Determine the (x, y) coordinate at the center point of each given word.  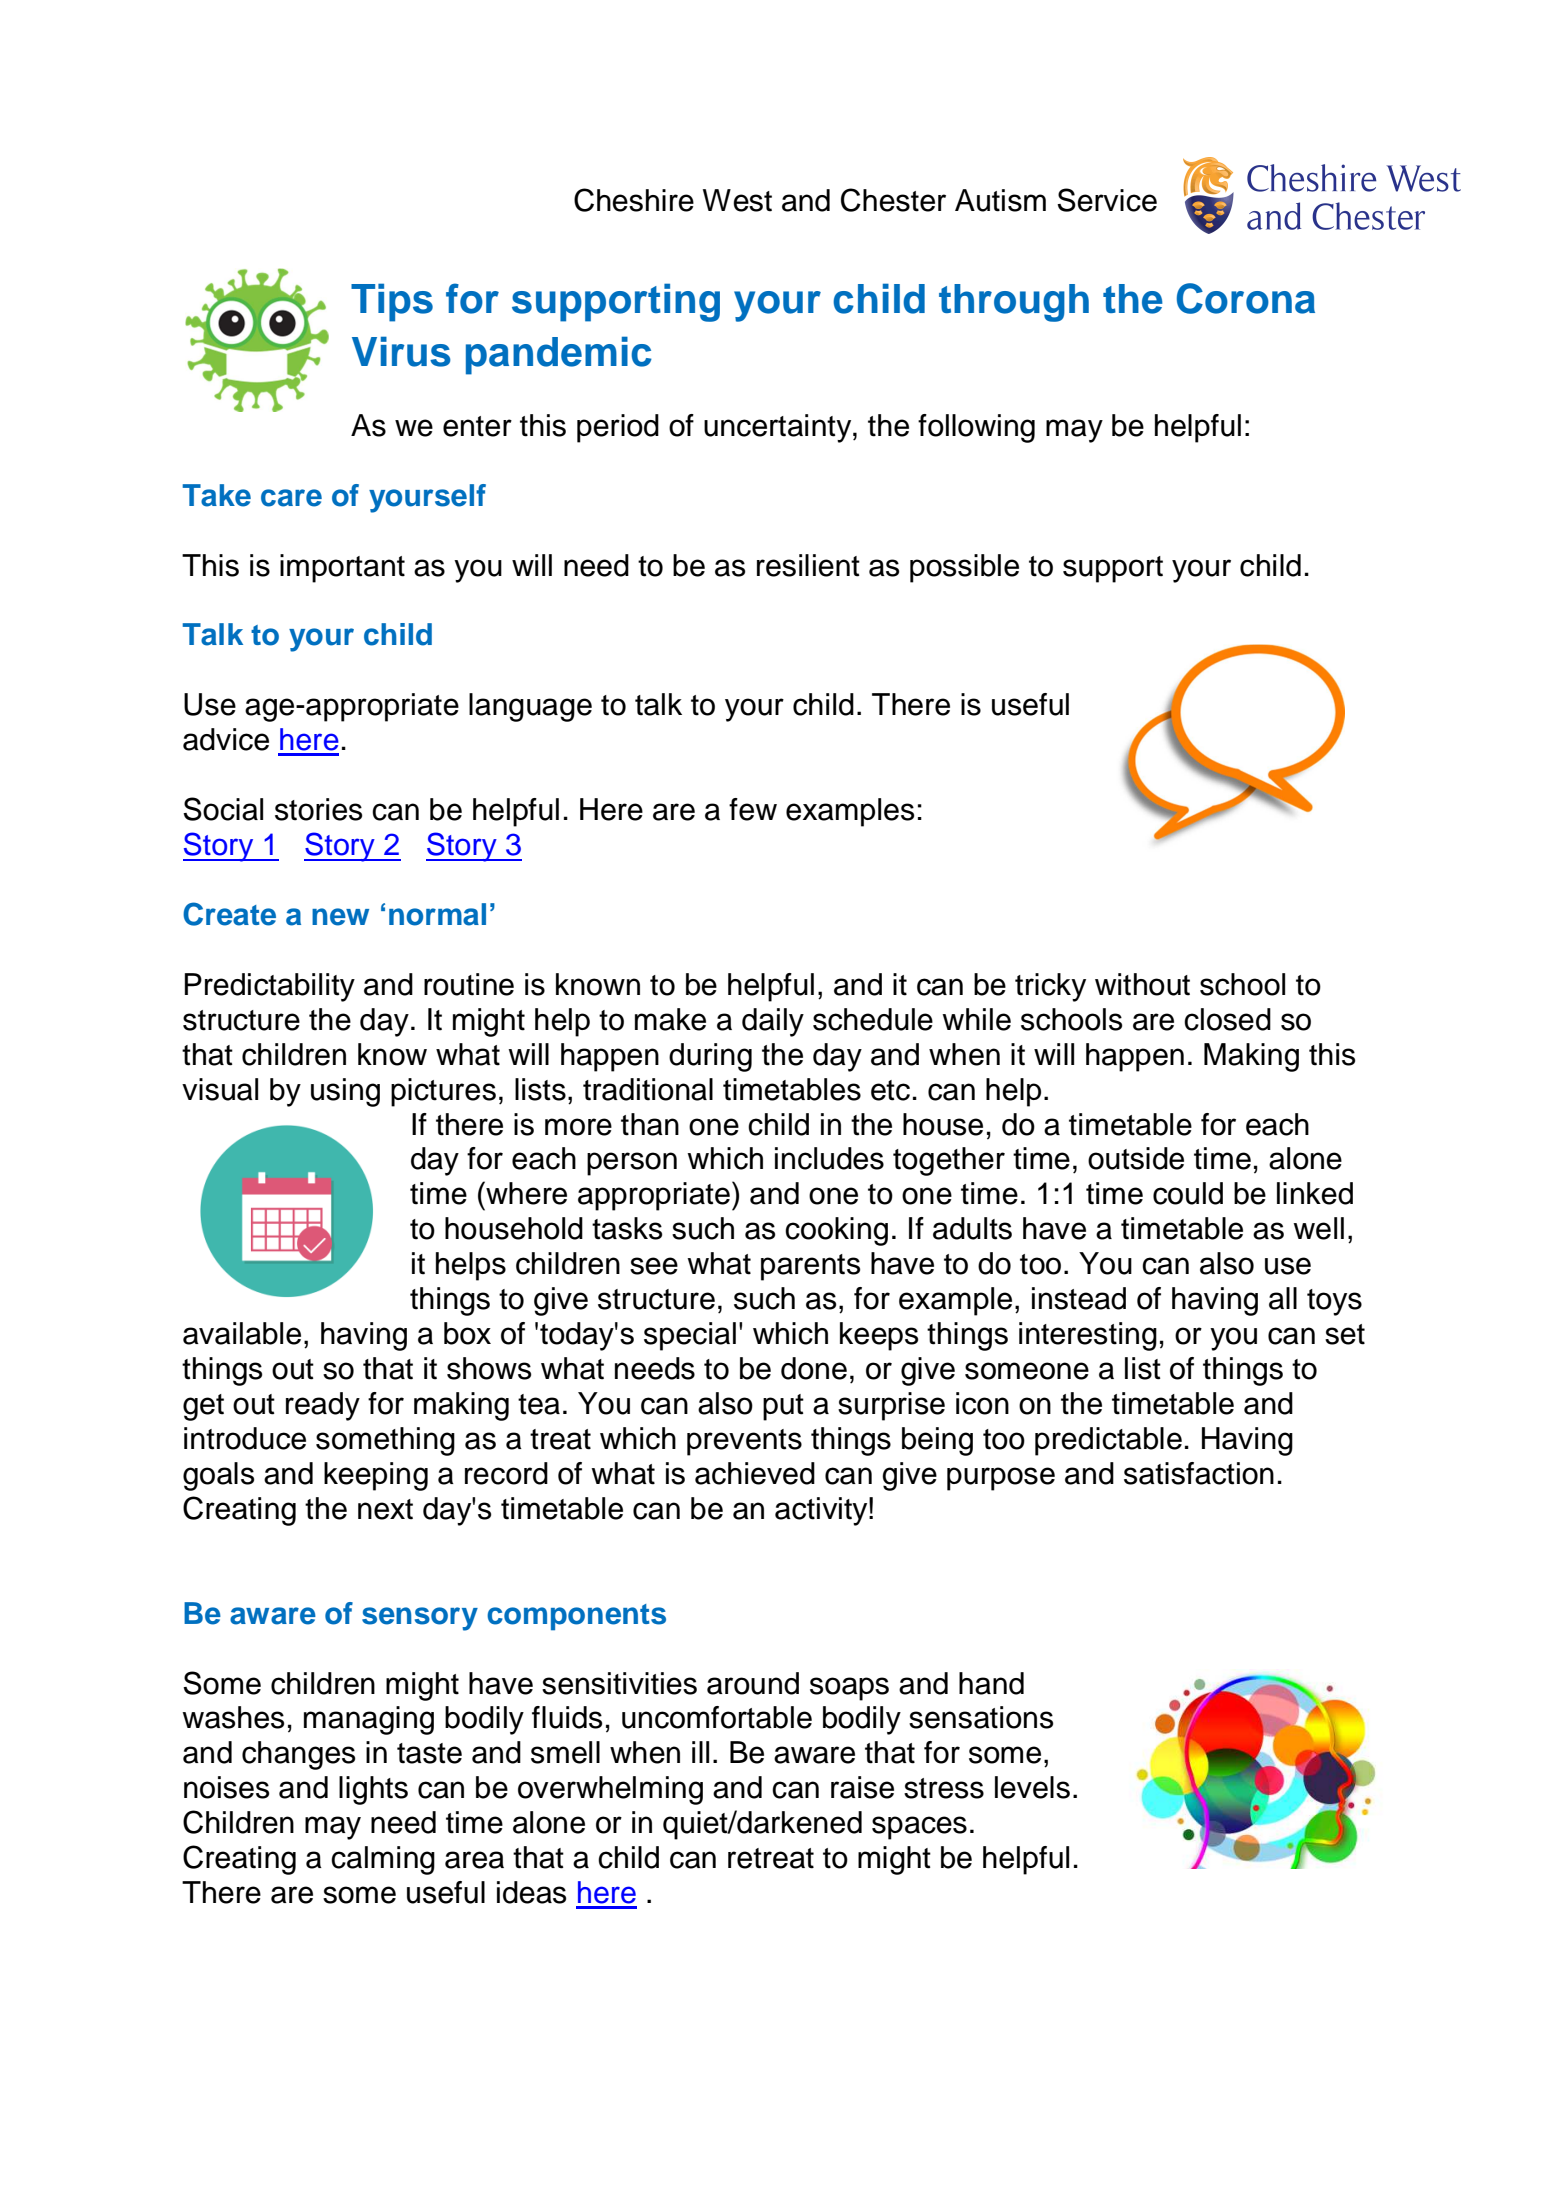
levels (1032, 1787)
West (737, 200)
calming (383, 1860)
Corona (1246, 298)
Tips (392, 302)
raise (862, 1787)
